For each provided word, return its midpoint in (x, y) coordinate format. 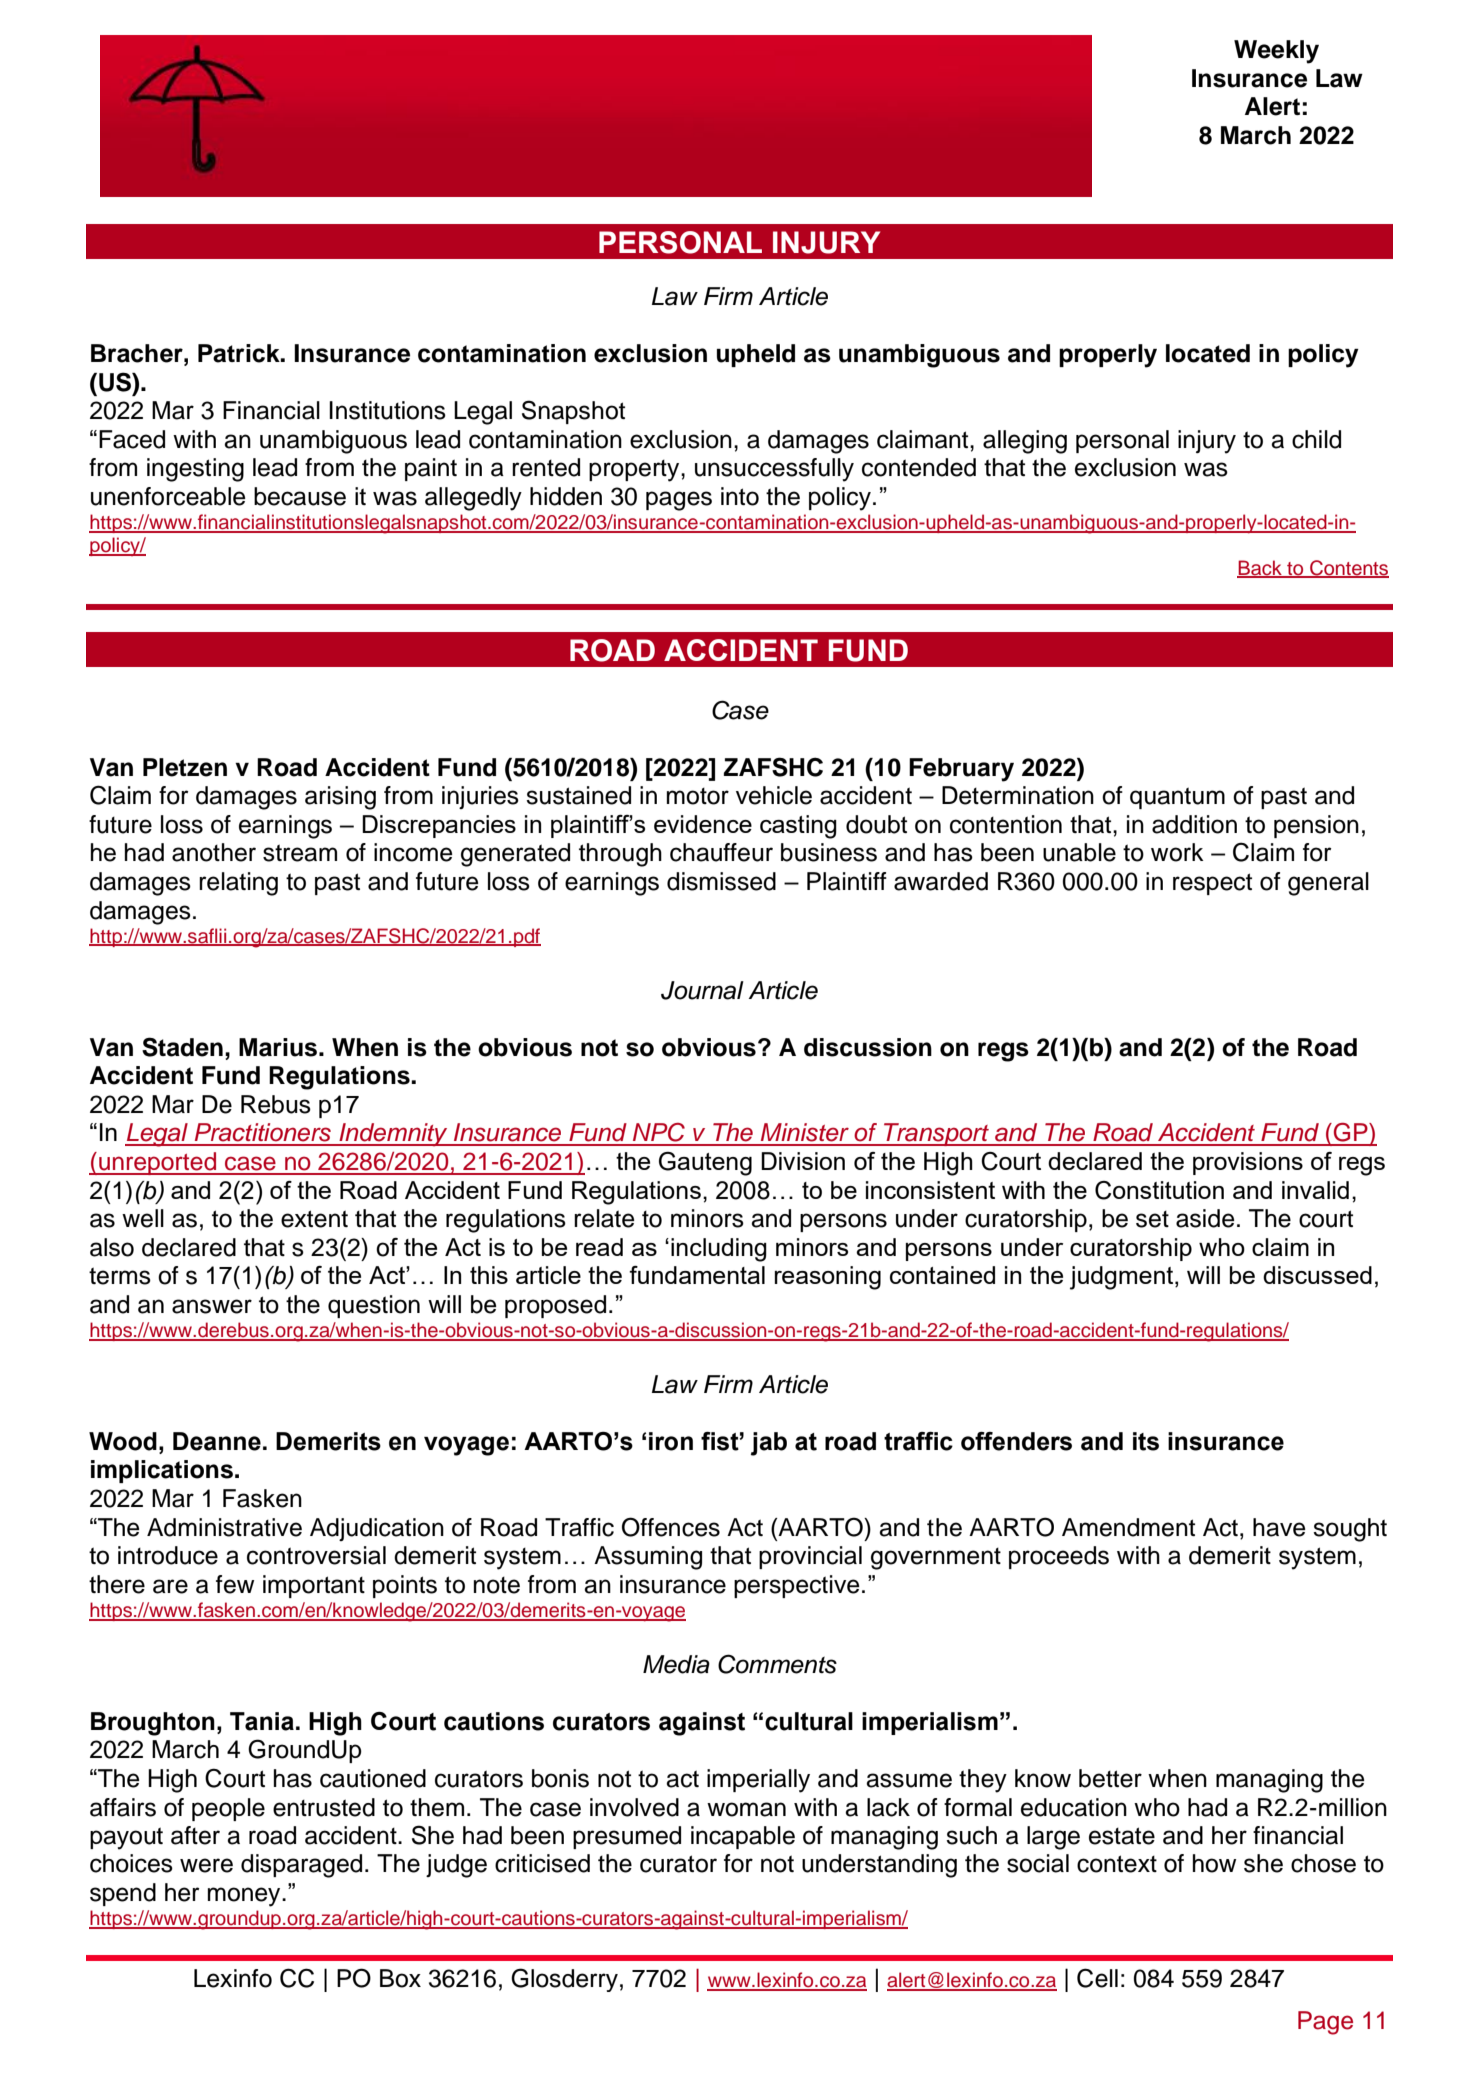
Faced (132, 439)
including (719, 1250)
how (1214, 1863)
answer (212, 1306)
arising (340, 798)
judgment (1123, 1278)
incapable (743, 1837)
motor (698, 796)
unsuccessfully (774, 470)
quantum (1177, 798)
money (245, 1897)
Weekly (1276, 52)
